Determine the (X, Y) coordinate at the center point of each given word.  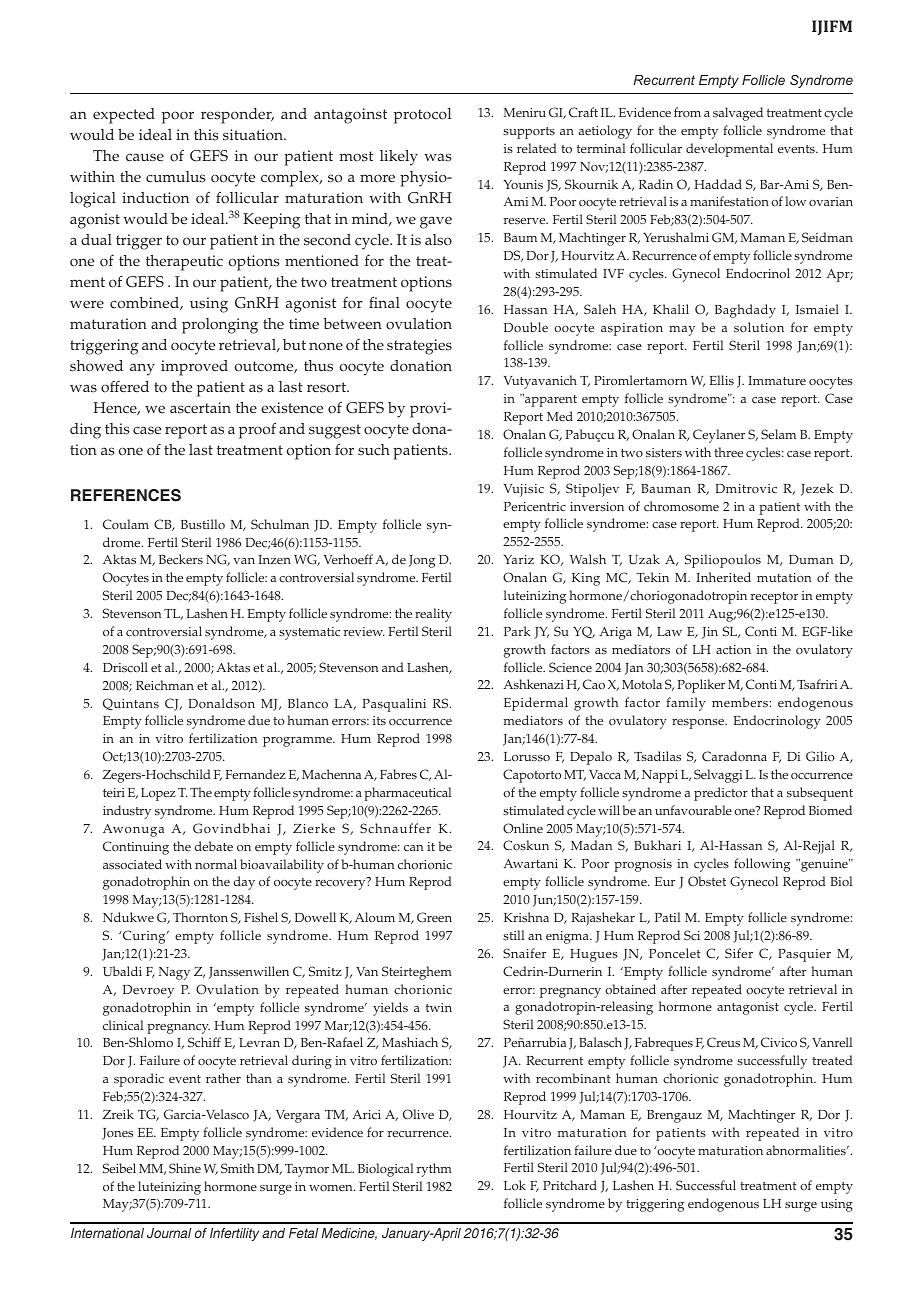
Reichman (165, 685)
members (741, 702)
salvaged (738, 114)
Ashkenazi (534, 684)
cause (145, 157)
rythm (434, 1170)
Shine (185, 1168)
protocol (422, 116)
